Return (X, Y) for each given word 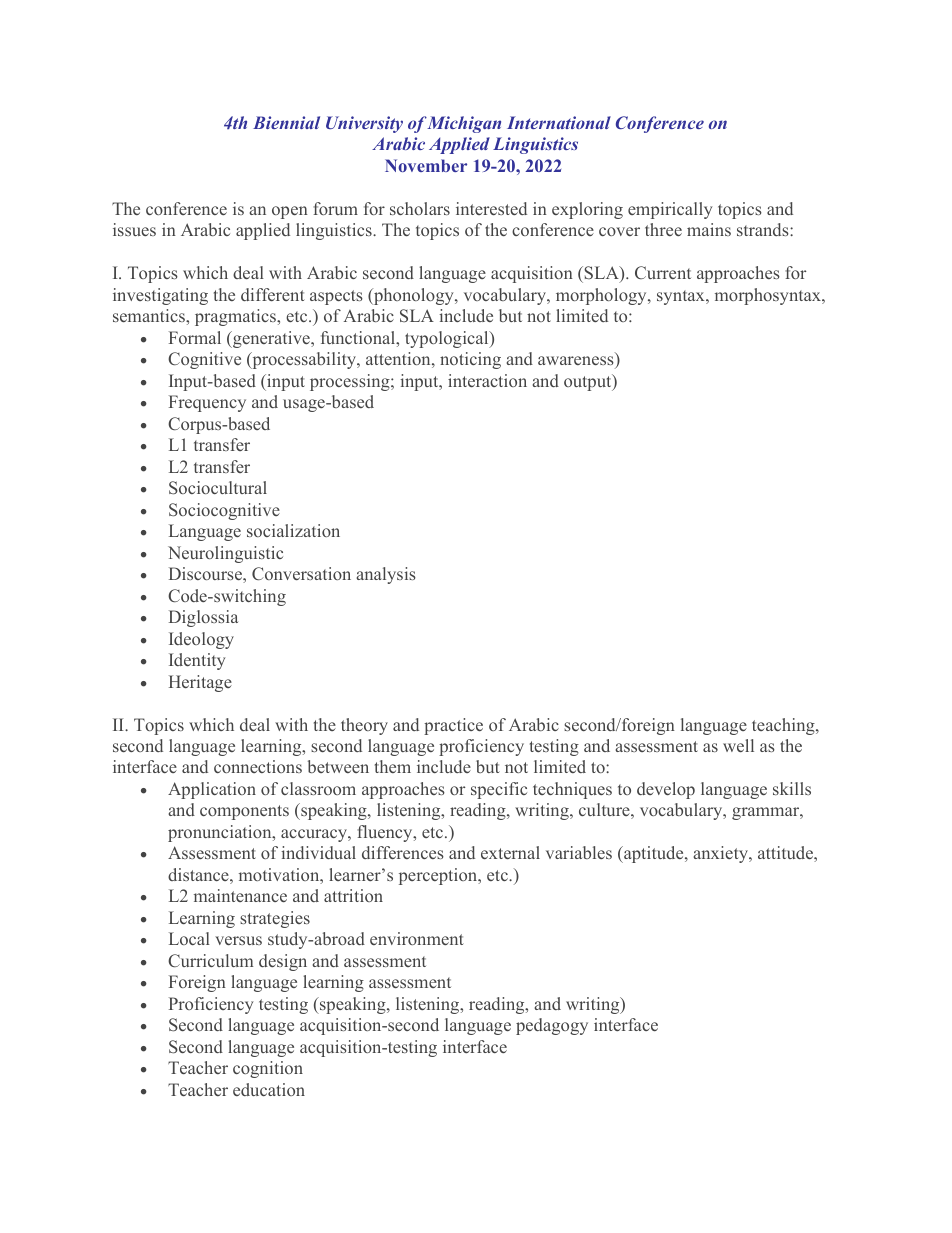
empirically (670, 210)
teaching (784, 726)
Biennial (286, 122)
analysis (386, 575)
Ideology (201, 640)
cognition (268, 1069)
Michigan (463, 124)
